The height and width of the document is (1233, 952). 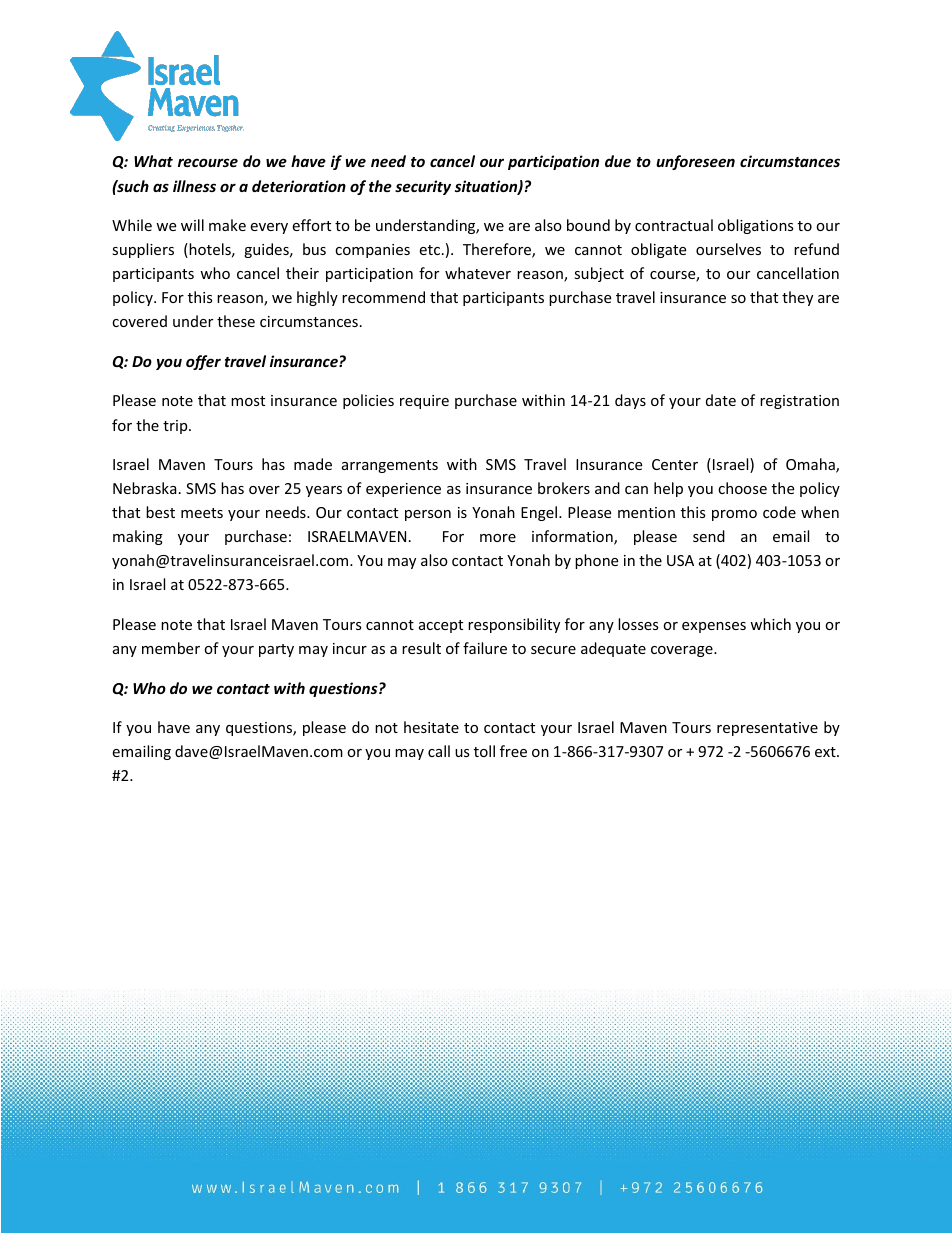 What do you see at coordinates (176, 427) in the document?
I see `trip` at bounding box center [176, 427].
